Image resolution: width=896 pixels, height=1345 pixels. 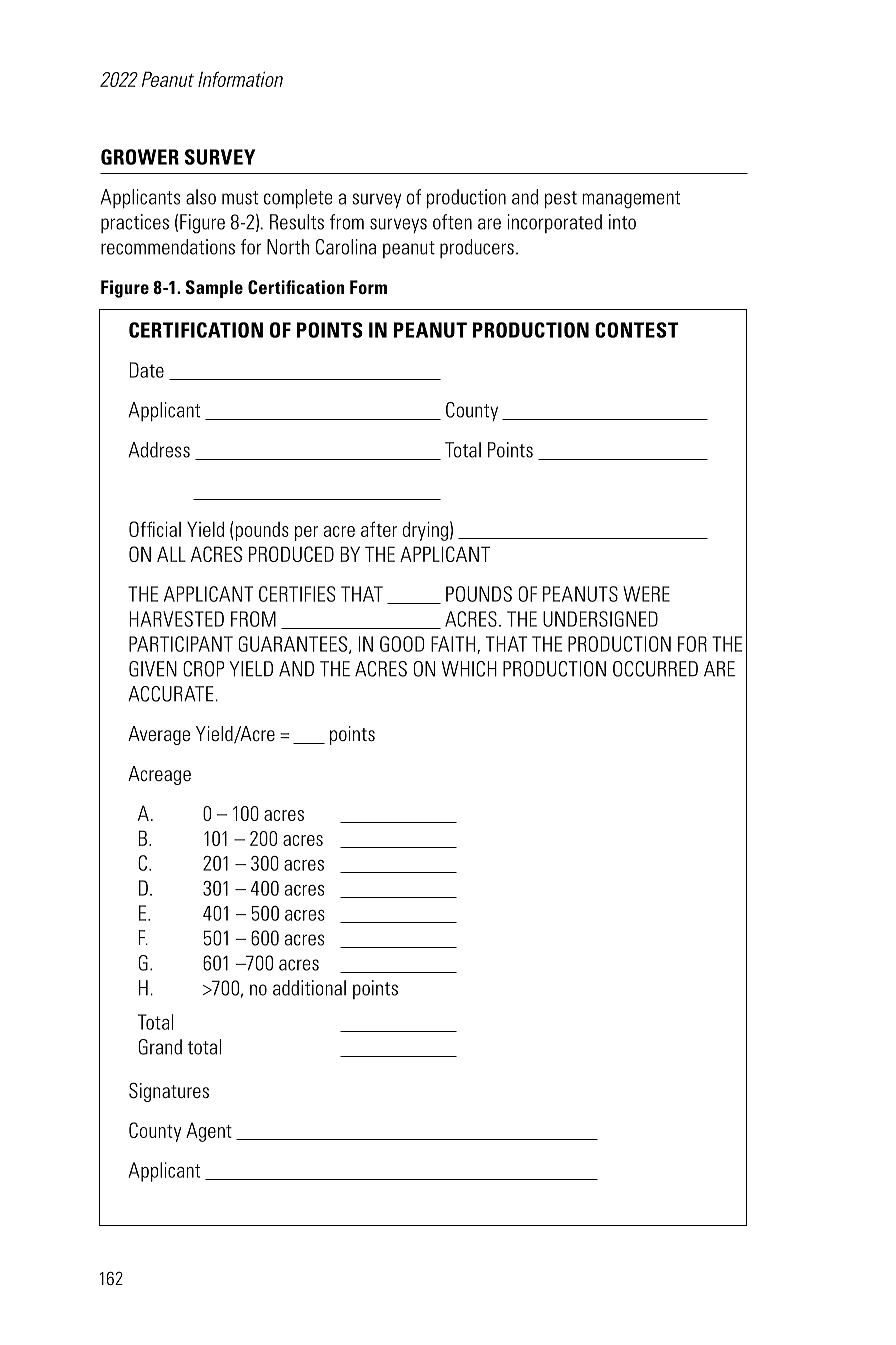 I want to click on Signatures, so click(x=169, y=1092).
